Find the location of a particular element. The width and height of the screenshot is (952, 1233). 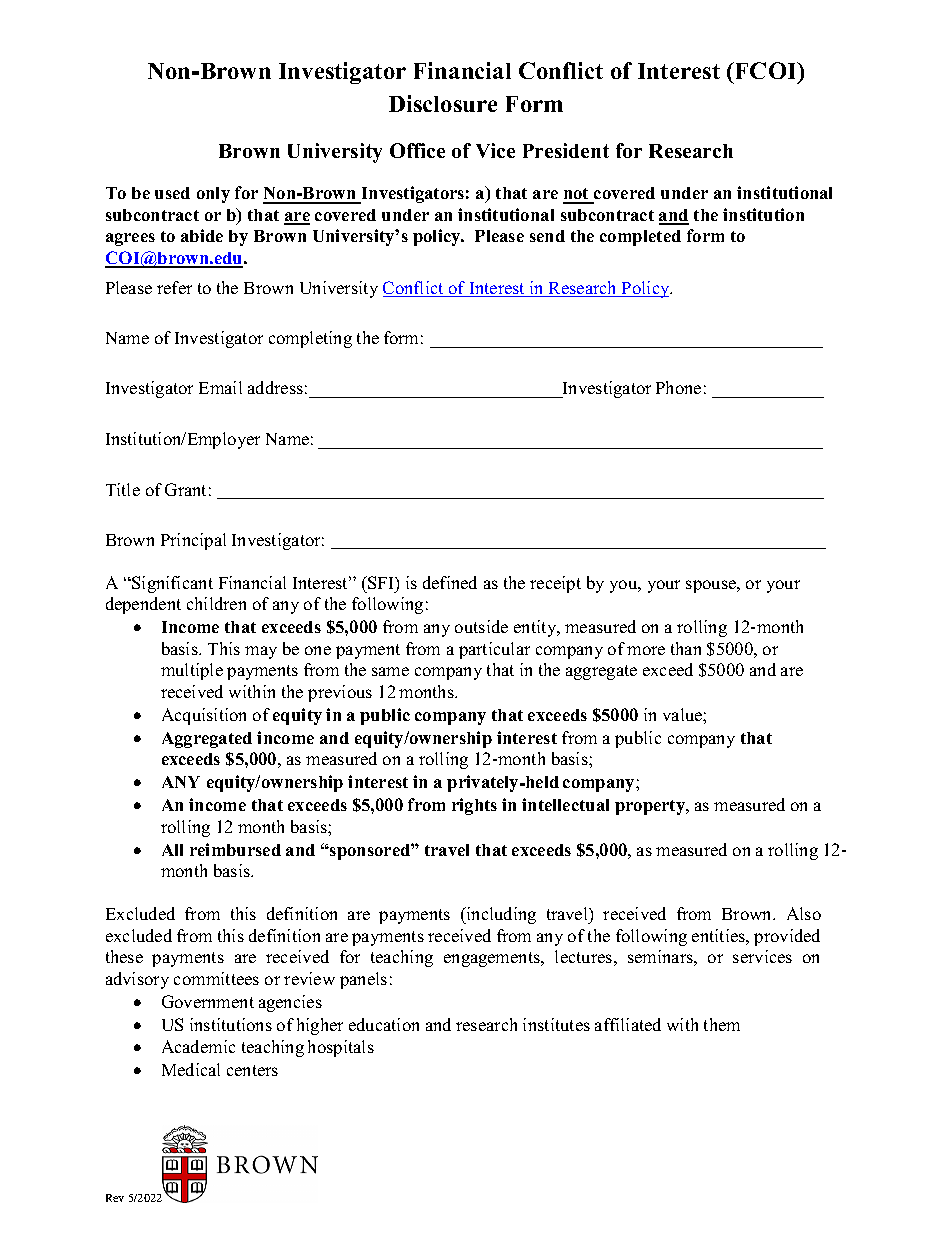

President is located at coordinates (566, 150).
